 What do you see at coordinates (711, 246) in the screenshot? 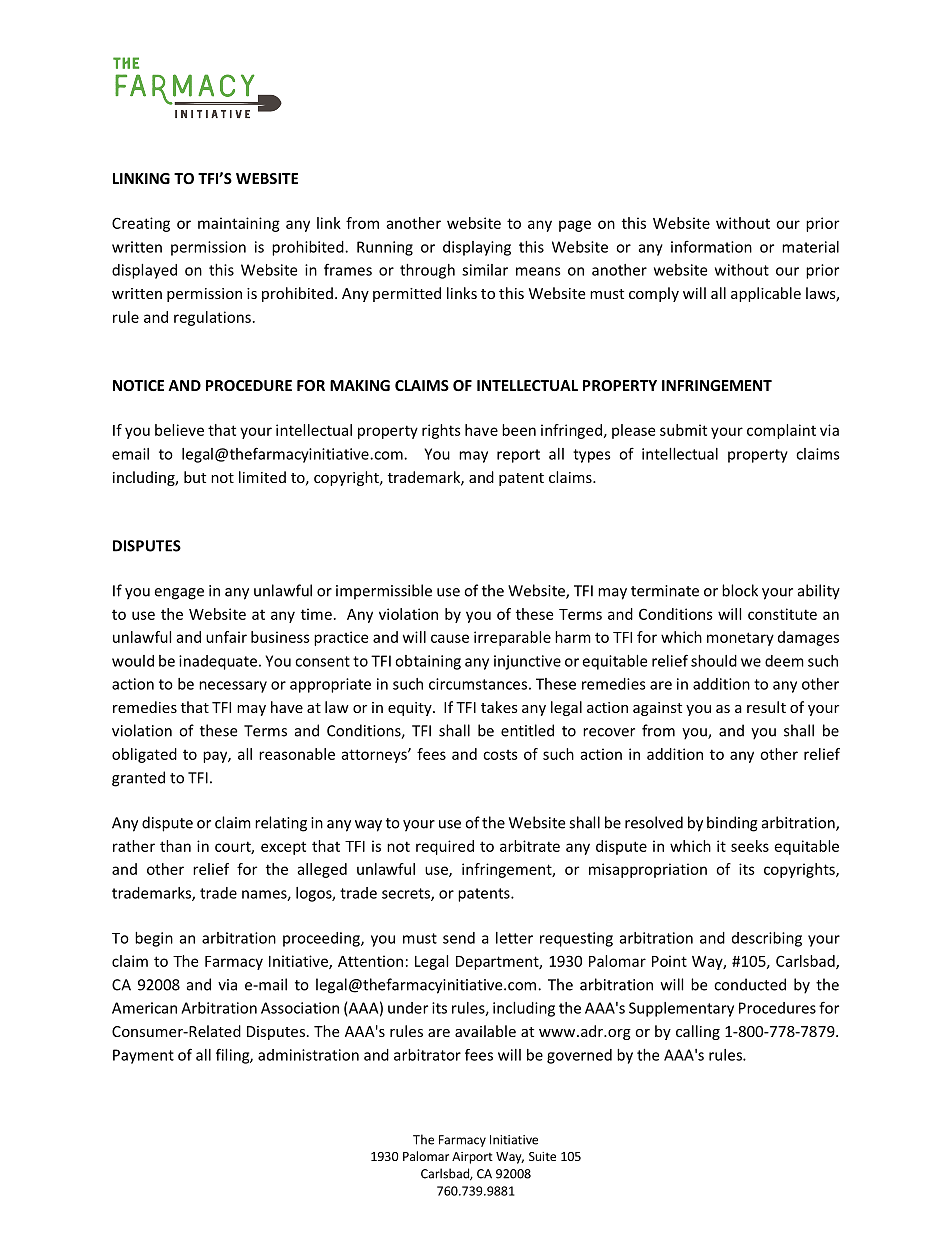
I see `information` at bounding box center [711, 246].
